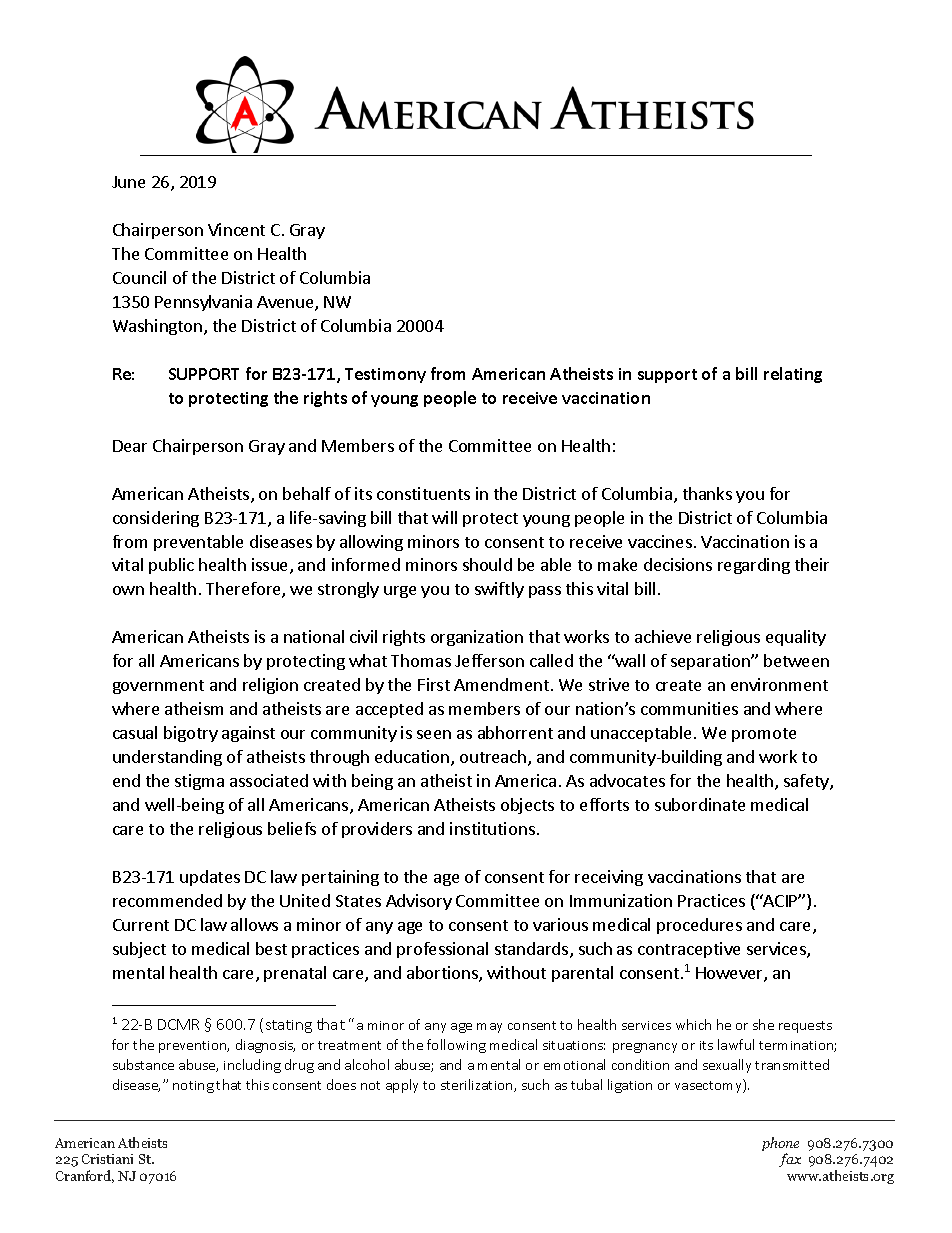  Describe the element at coordinates (780, 1145) in the page. I see `phone` at that location.
